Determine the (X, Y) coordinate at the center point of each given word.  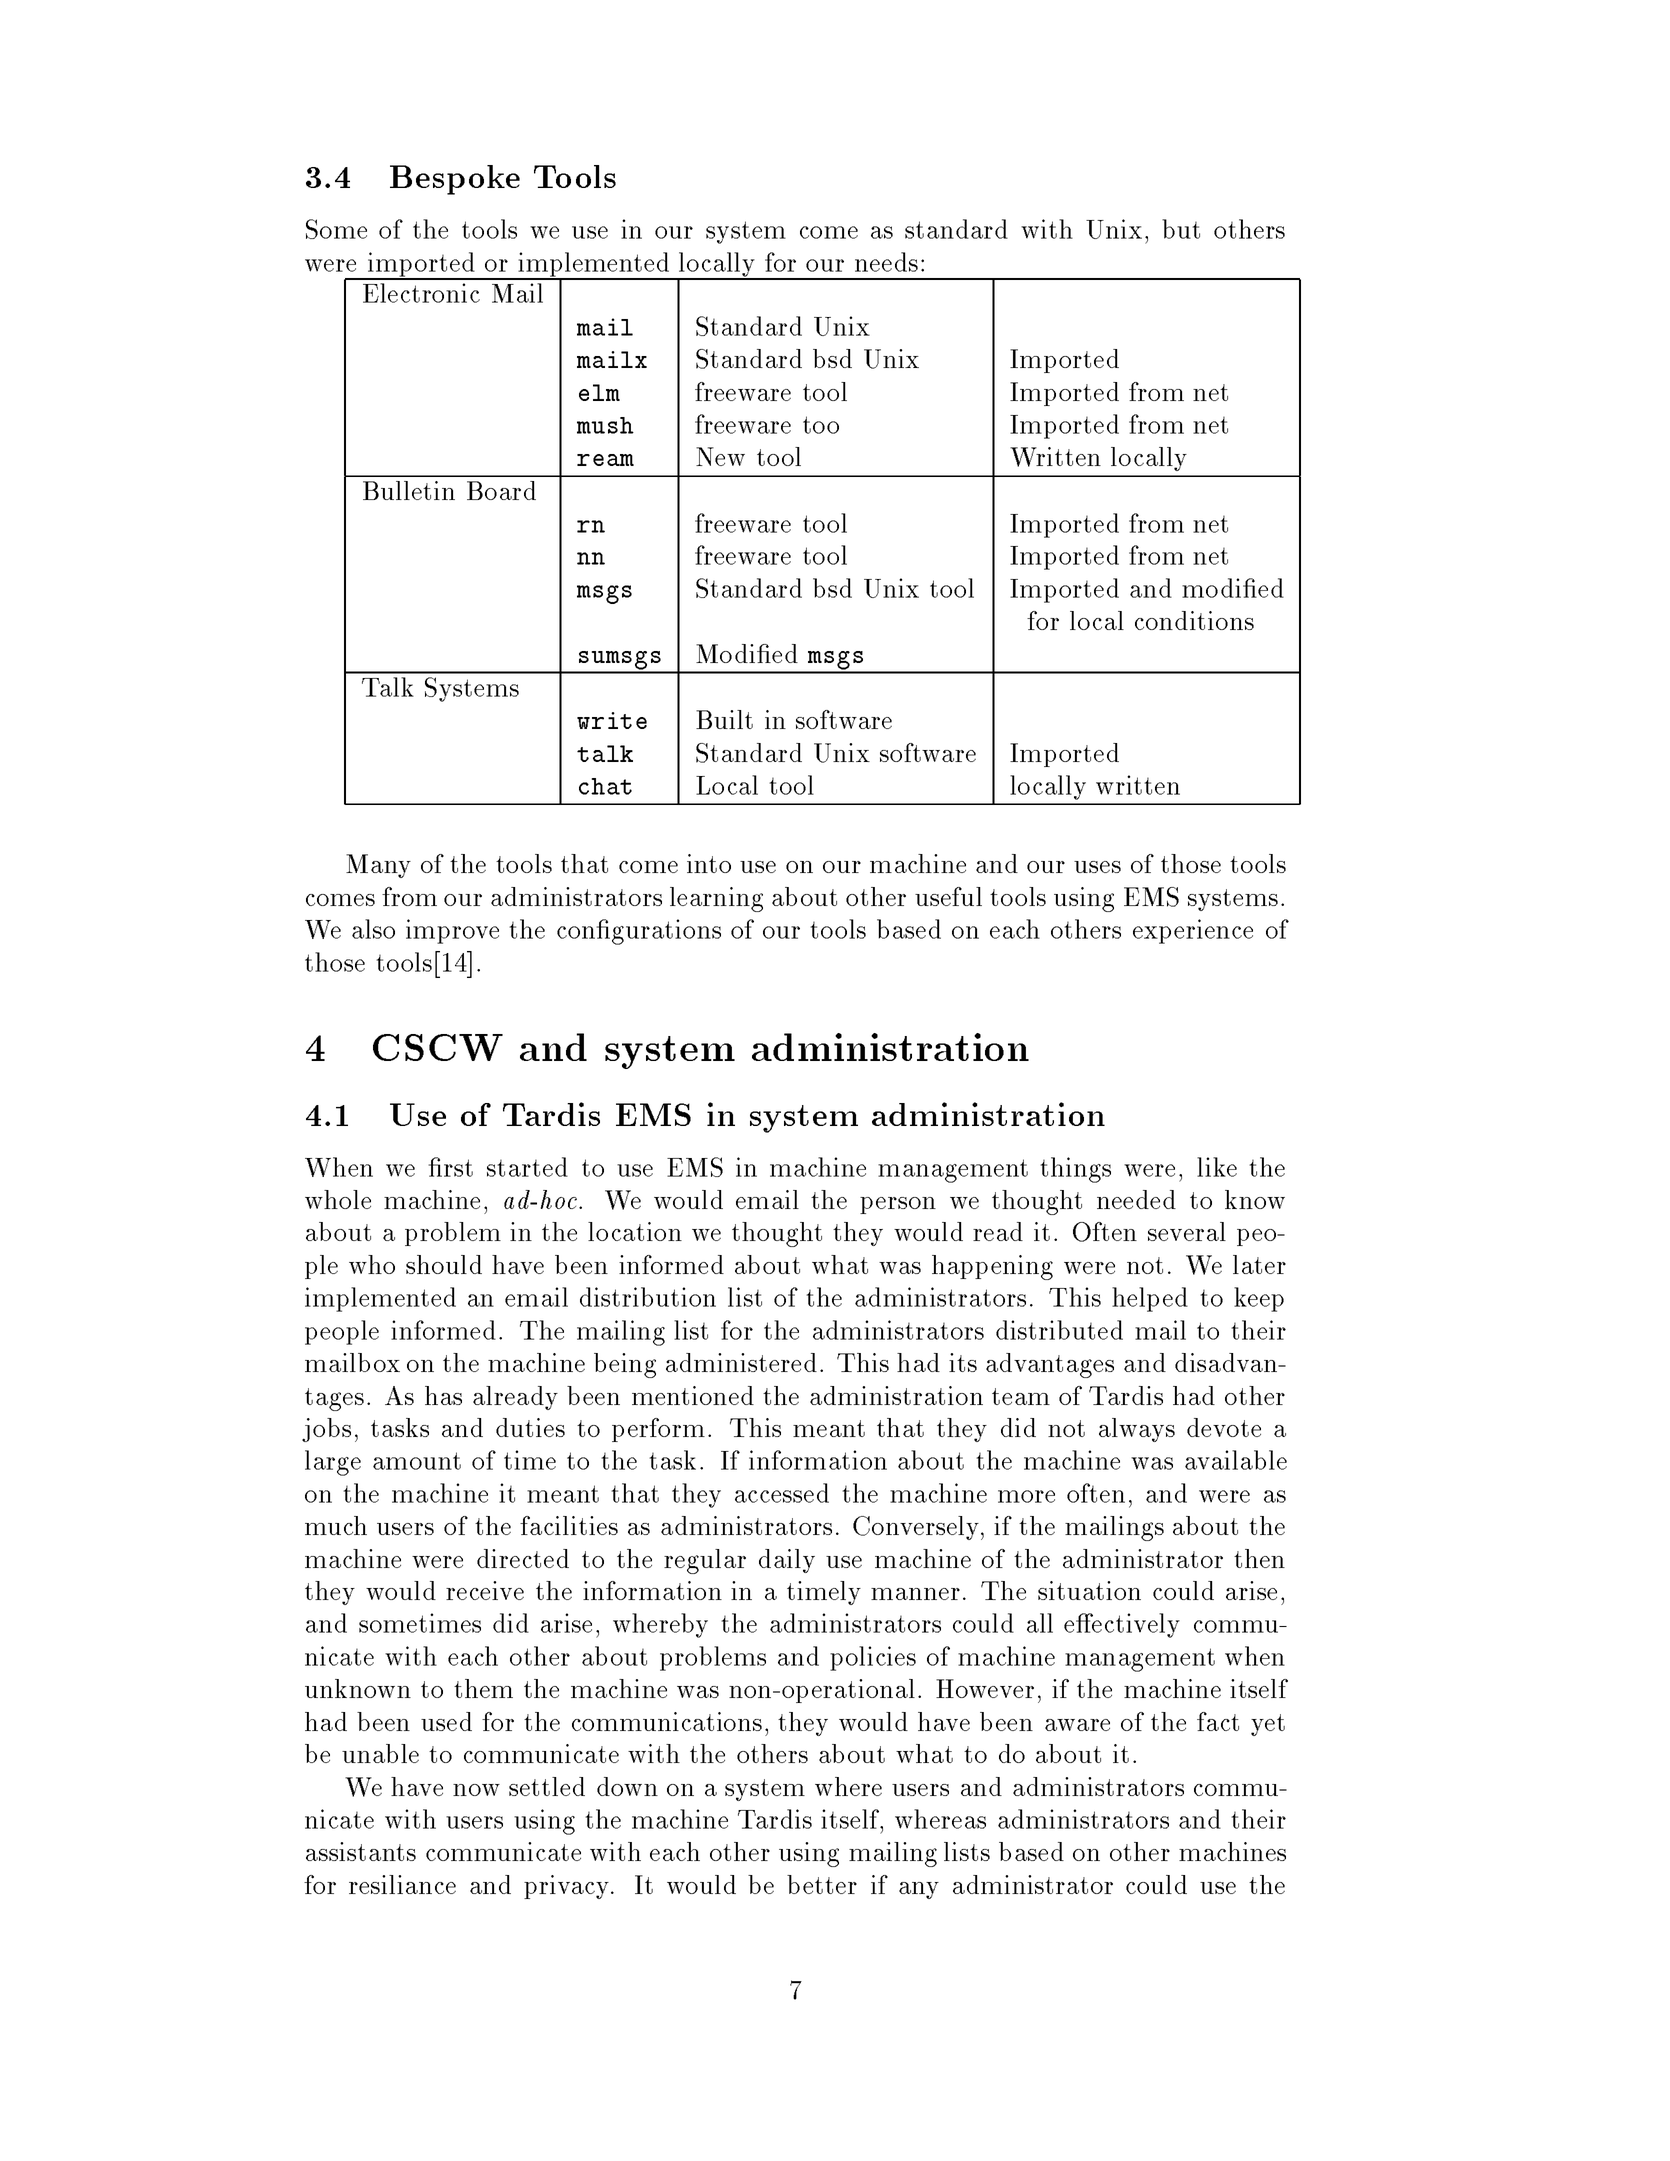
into (709, 863)
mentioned (693, 1395)
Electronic (421, 293)
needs (886, 262)
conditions (1194, 620)
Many (378, 866)
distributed (1059, 1330)
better (822, 1884)
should (444, 1264)
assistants (361, 1851)
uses (1097, 867)
